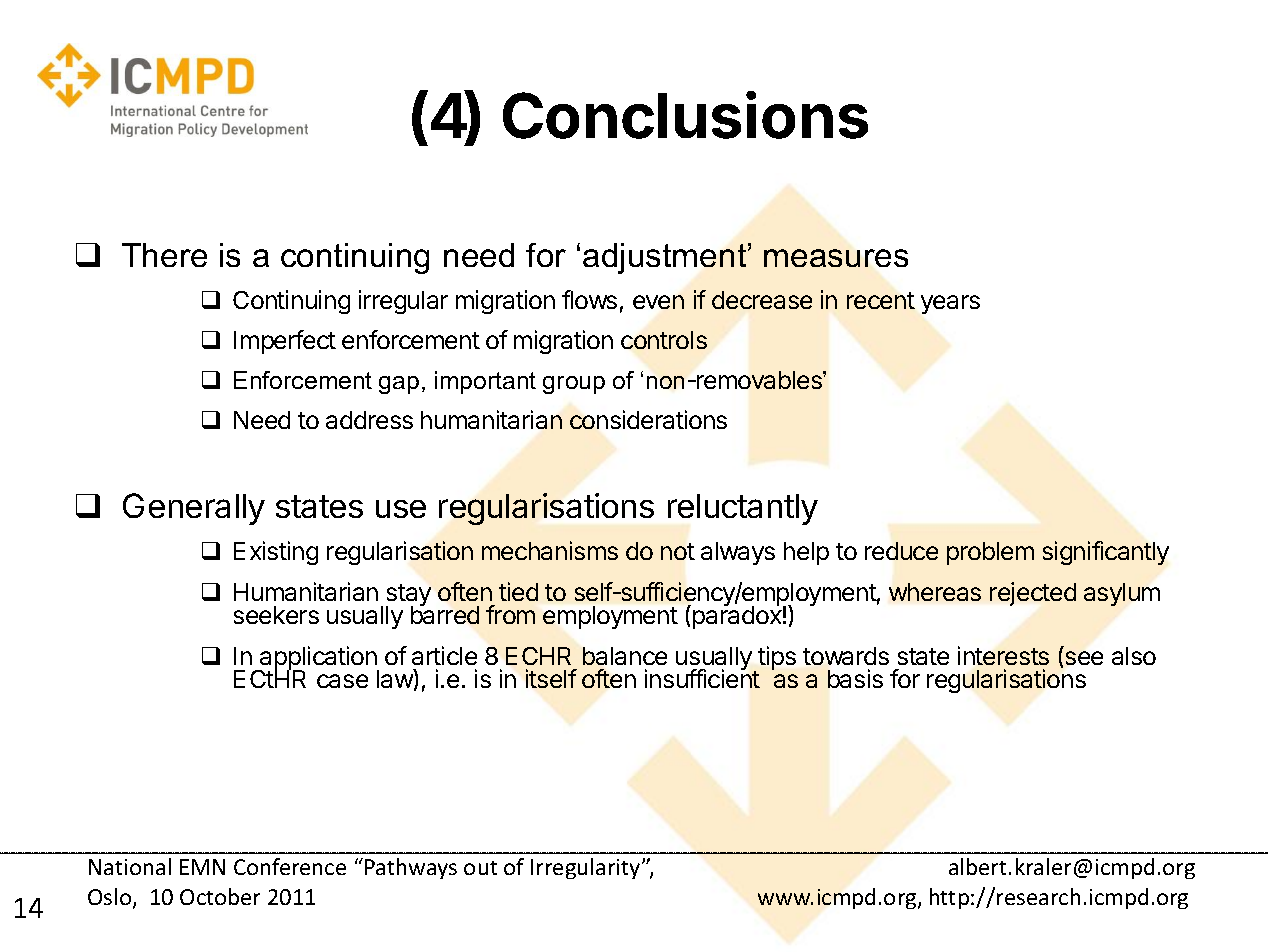  What do you see at coordinates (480, 868) in the screenshot?
I see `out` at bounding box center [480, 868].
